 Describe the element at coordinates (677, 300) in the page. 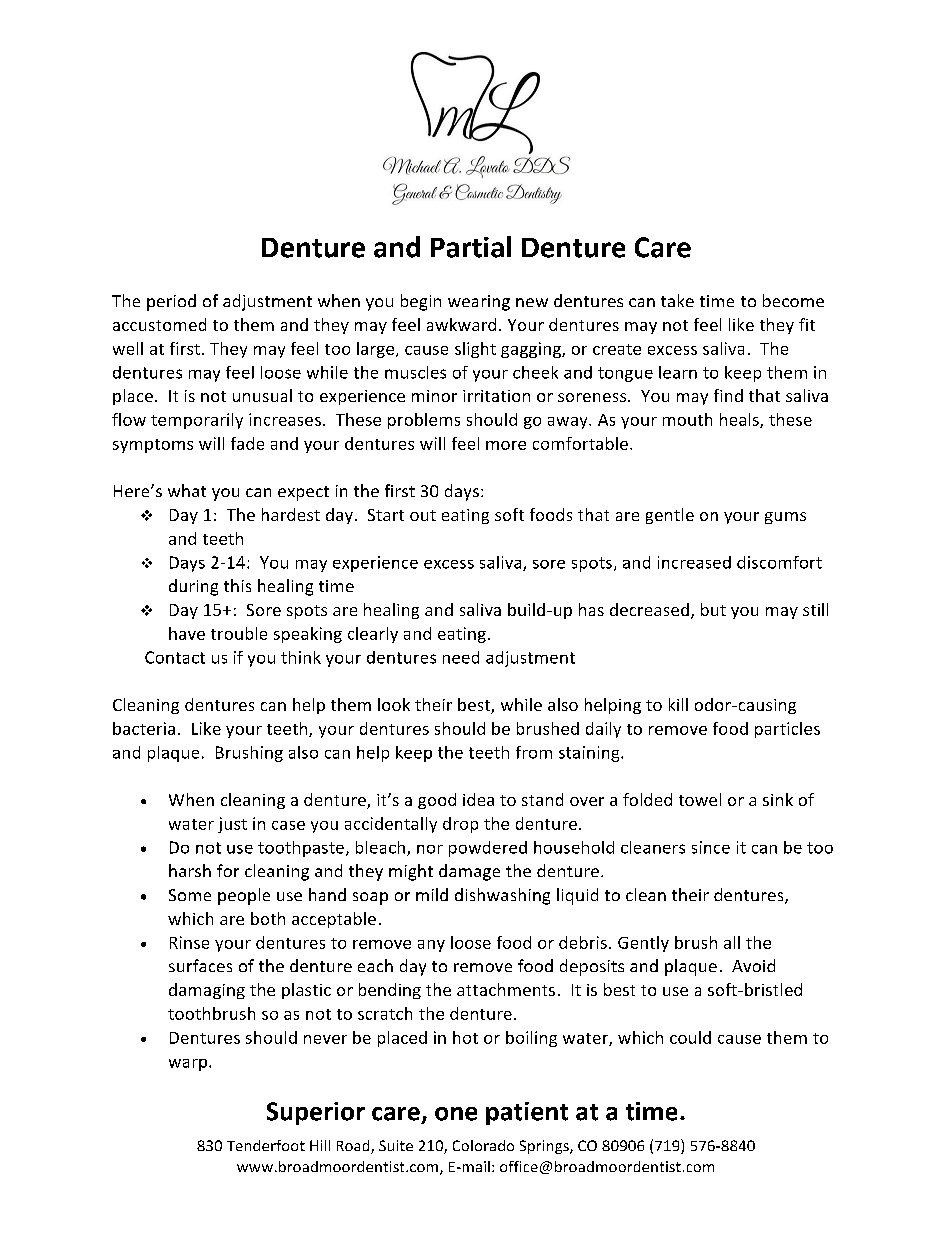

I see `take` at that location.
